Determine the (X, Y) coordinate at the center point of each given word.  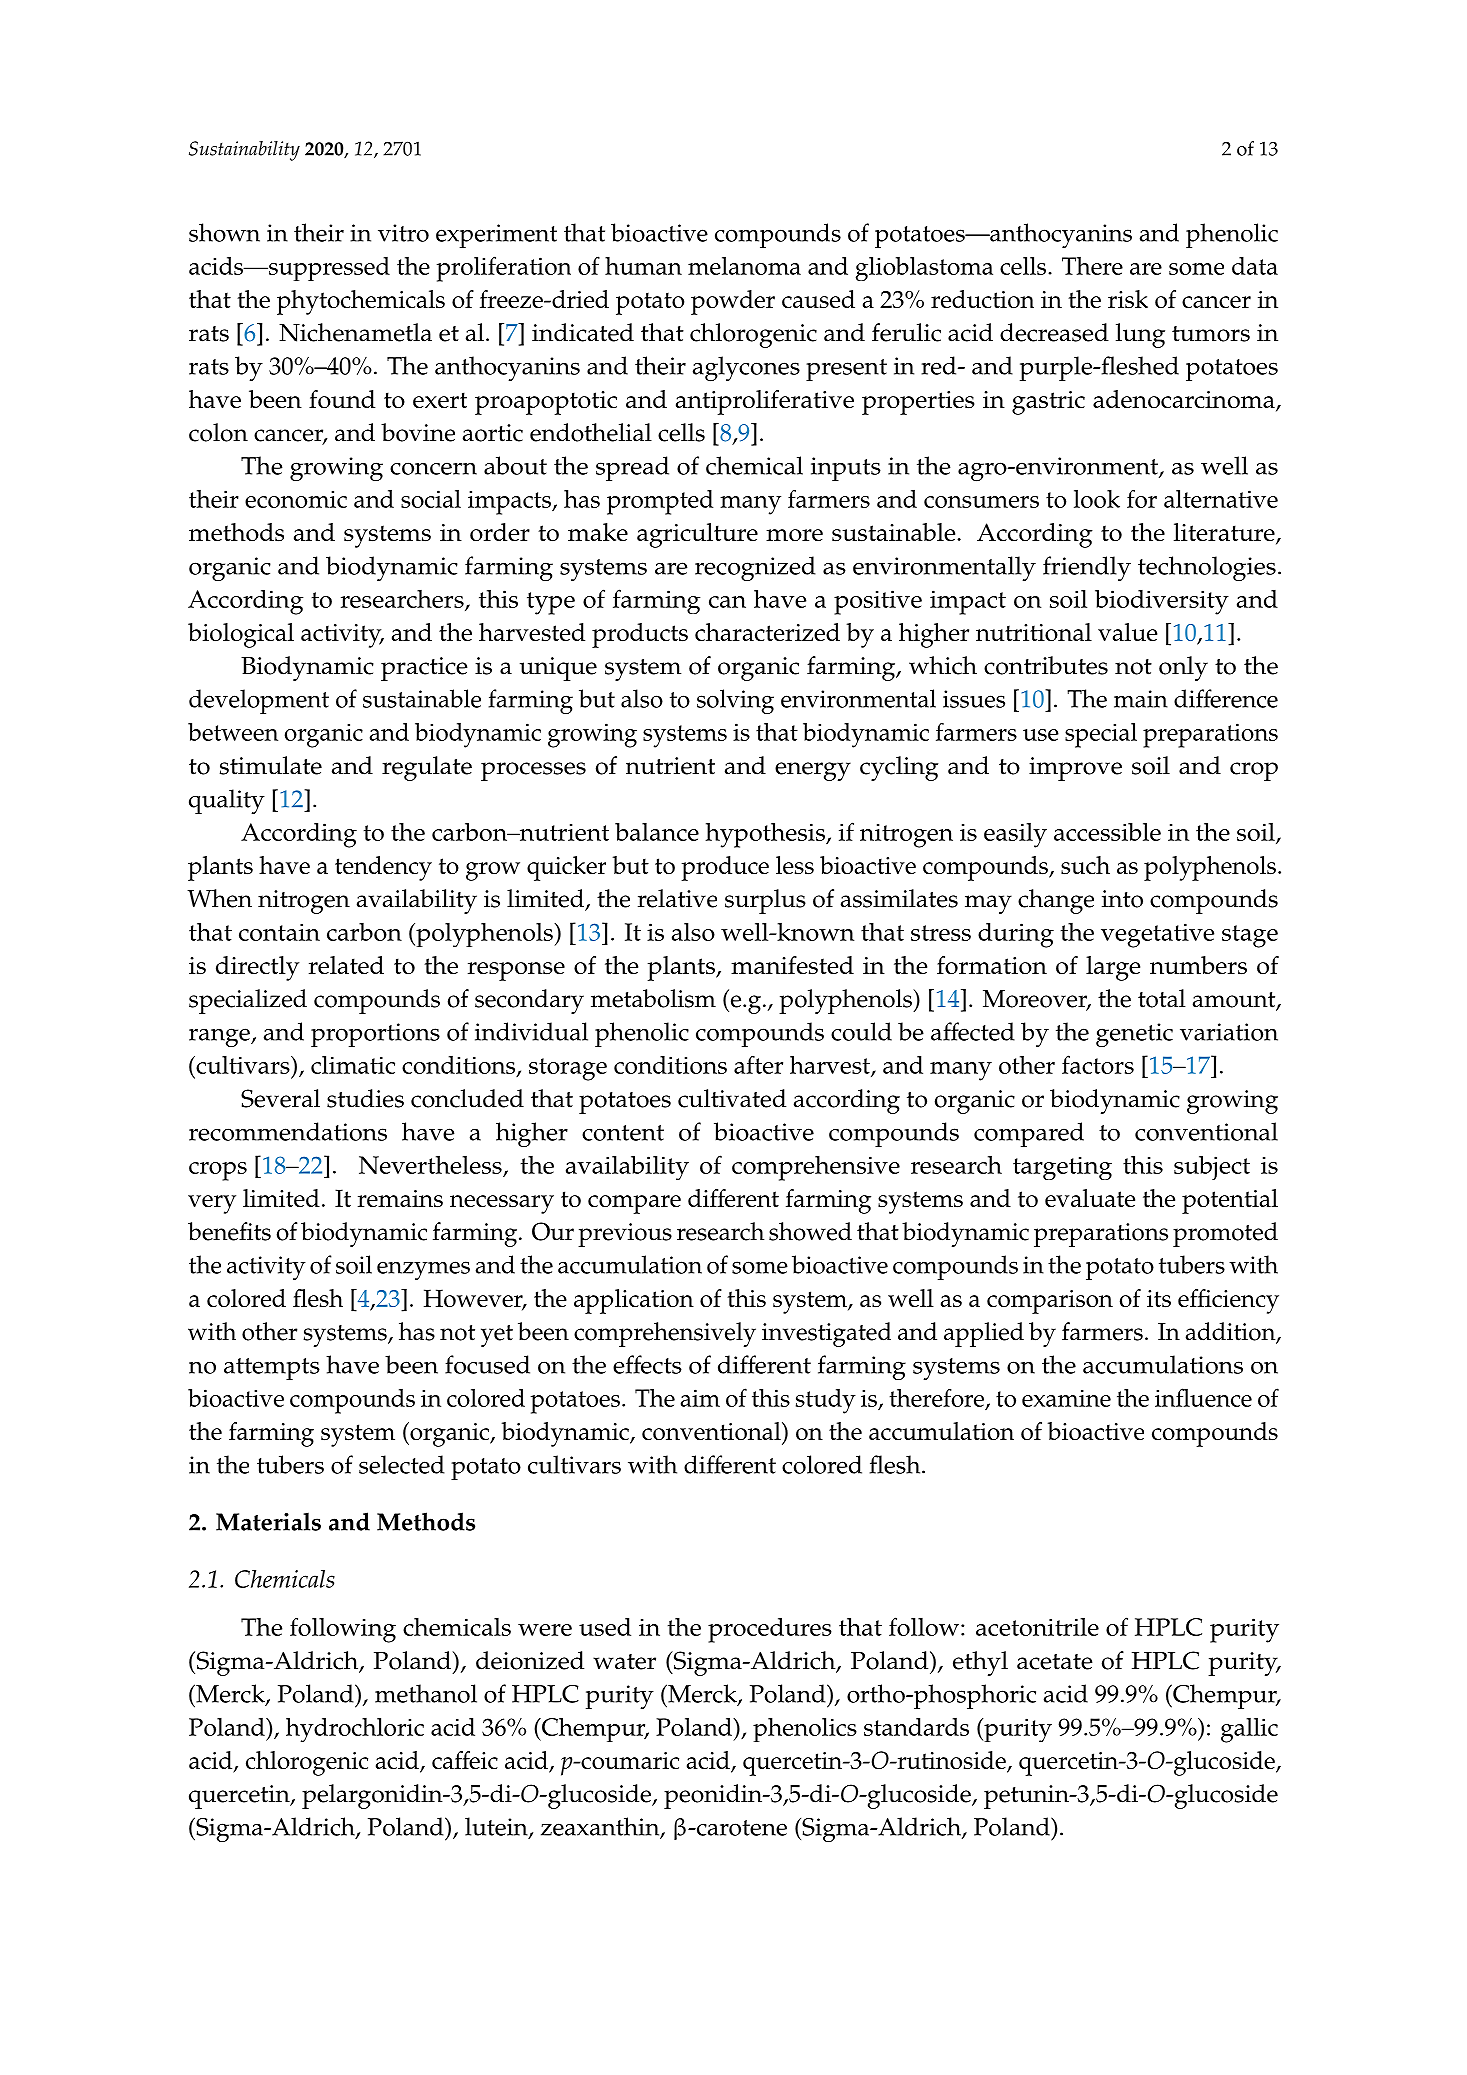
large (1113, 968)
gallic (1249, 1730)
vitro (403, 233)
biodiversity (1162, 602)
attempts (272, 1369)
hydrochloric (355, 1729)
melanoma (744, 265)
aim (700, 1398)
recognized (755, 568)
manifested (792, 965)
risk (1128, 299)
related (346, 965)
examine (1066, 1398)
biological (241, 635)
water (624, 1662)
